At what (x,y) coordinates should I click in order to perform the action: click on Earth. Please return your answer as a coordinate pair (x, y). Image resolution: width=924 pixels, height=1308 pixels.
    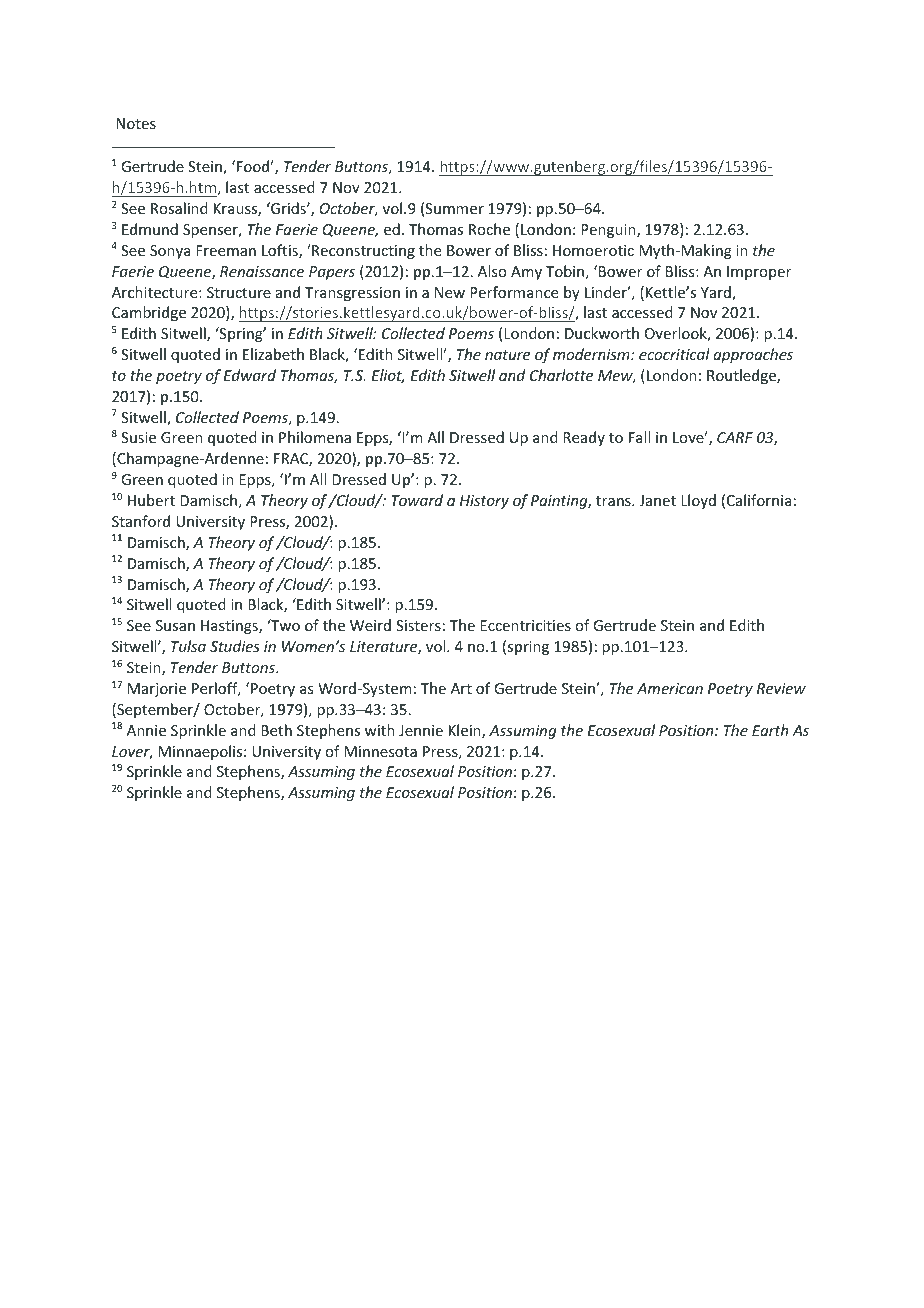
    Looking at the image, I should click on (770, 730).
